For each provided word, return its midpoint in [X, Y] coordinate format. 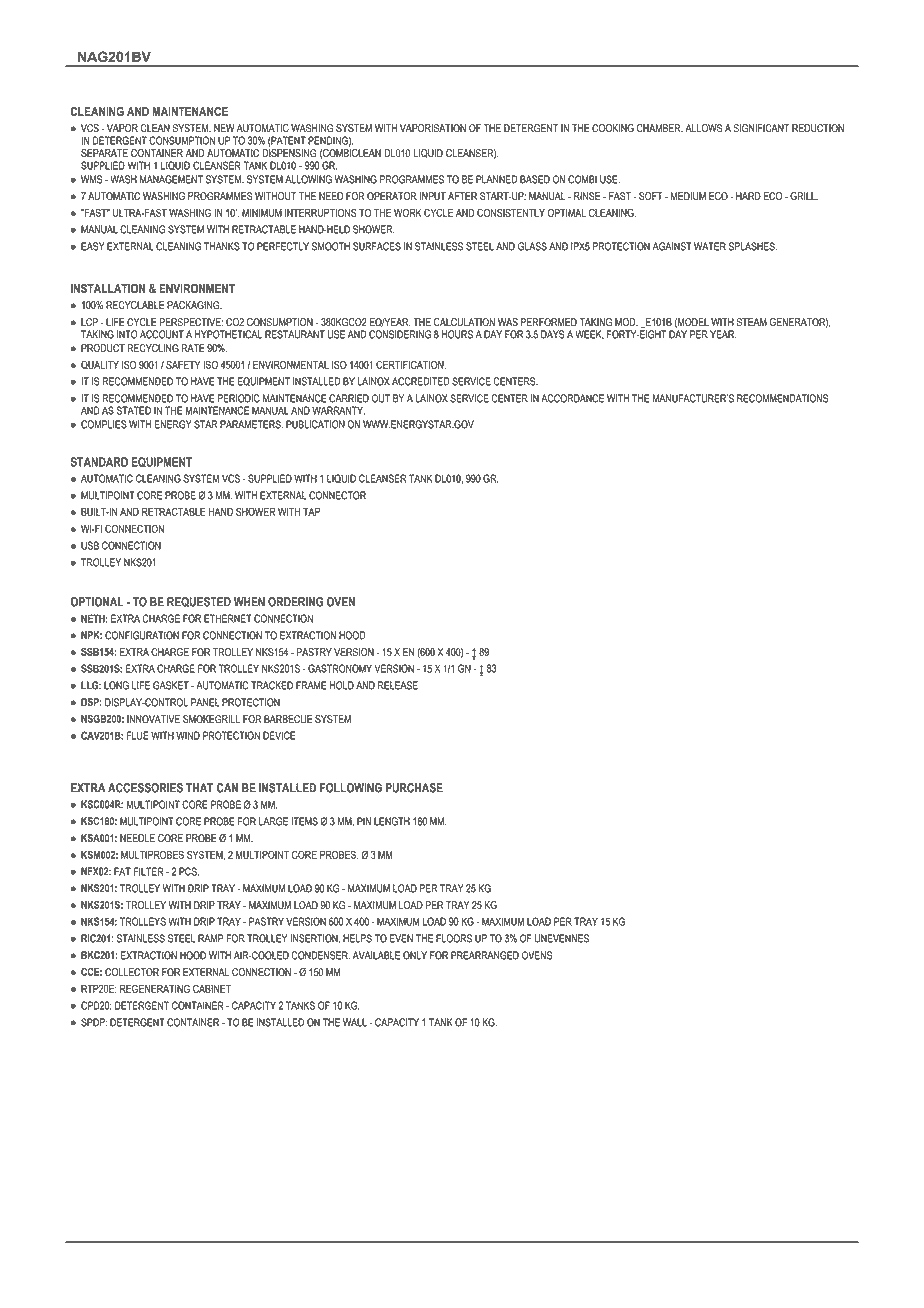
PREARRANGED [485, 955]
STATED [133, 410]
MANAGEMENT [171, 179]
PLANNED [496, 179]
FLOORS [454, 938]
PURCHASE [414, 788]
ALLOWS [703, 128]
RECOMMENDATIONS [782, 398]
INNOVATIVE [153, 719]
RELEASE [398, 685]
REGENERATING [155, 988]
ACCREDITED [421, 381]
